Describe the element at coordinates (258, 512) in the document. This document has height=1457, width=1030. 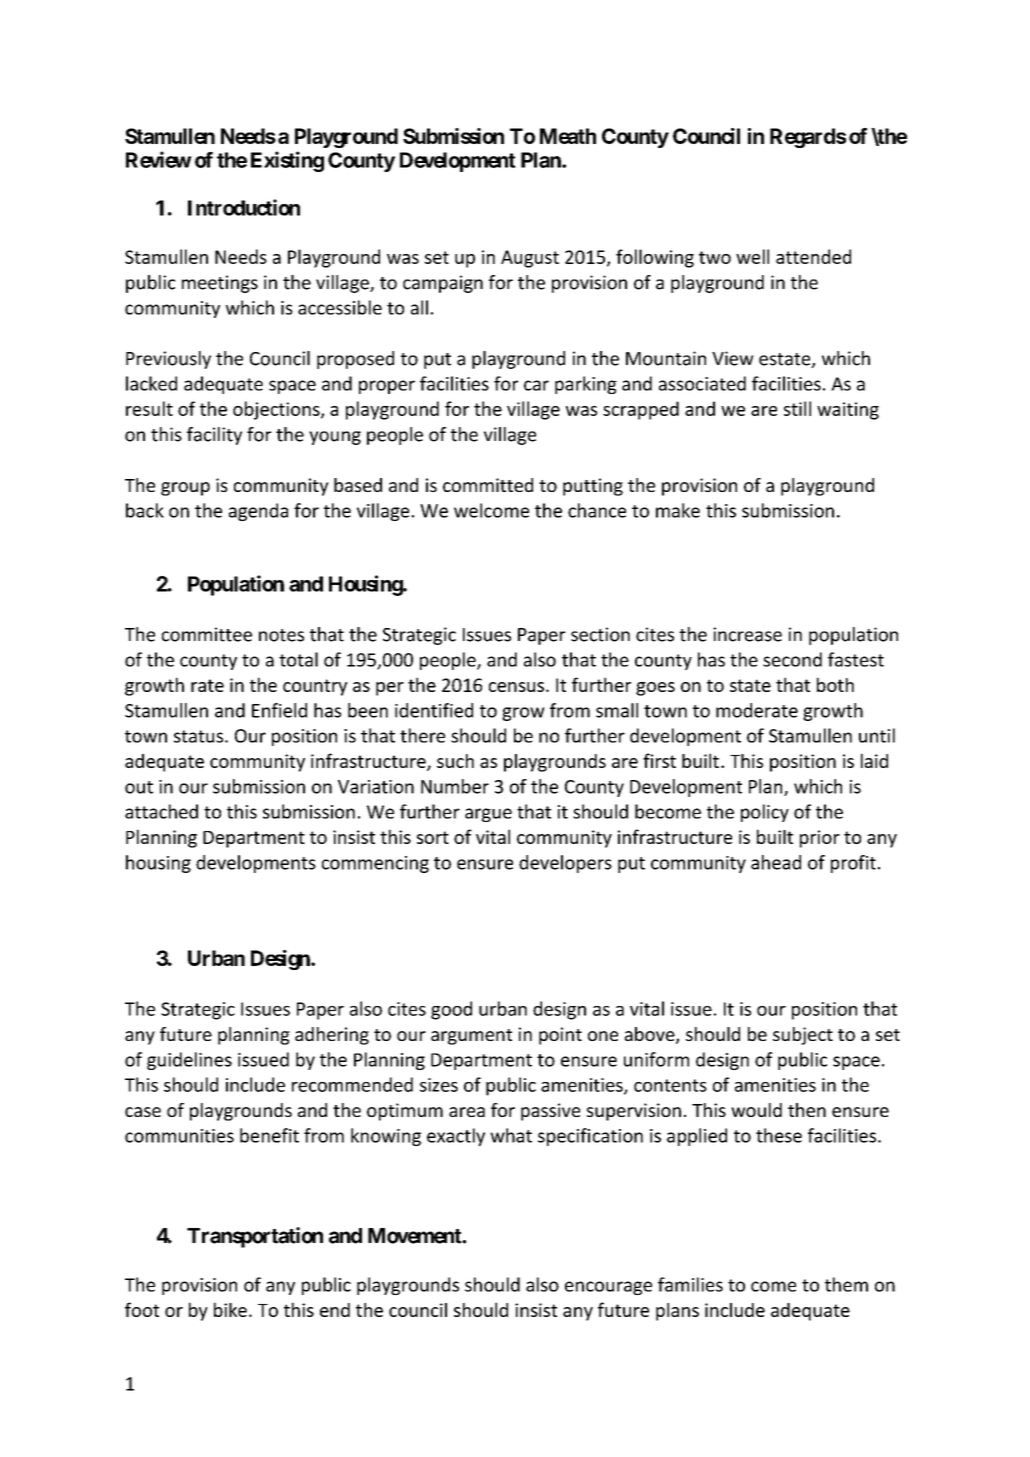
I see `agenda` at that location.
